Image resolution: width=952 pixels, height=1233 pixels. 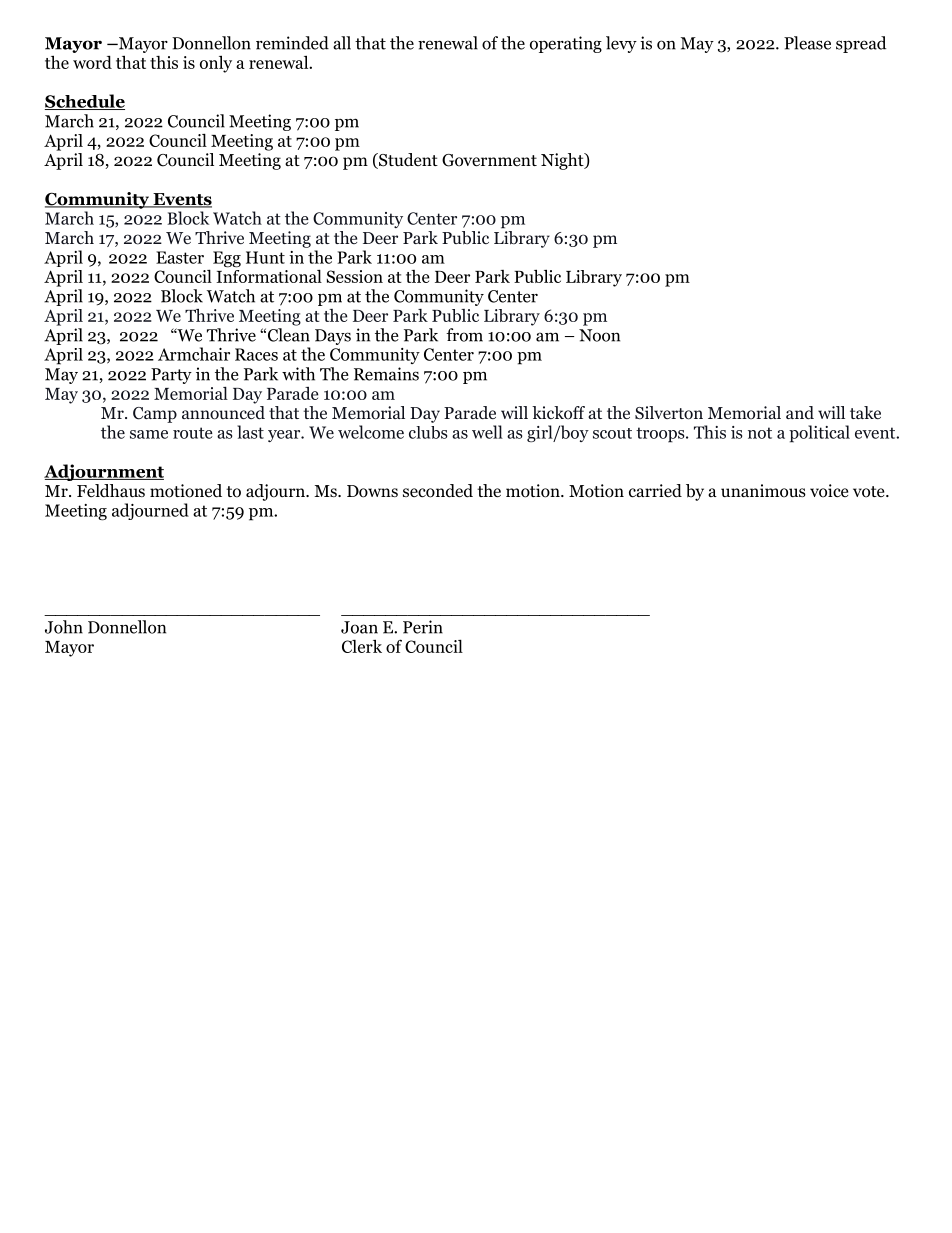 I want to click on Please, so click(x=807, y=43).
